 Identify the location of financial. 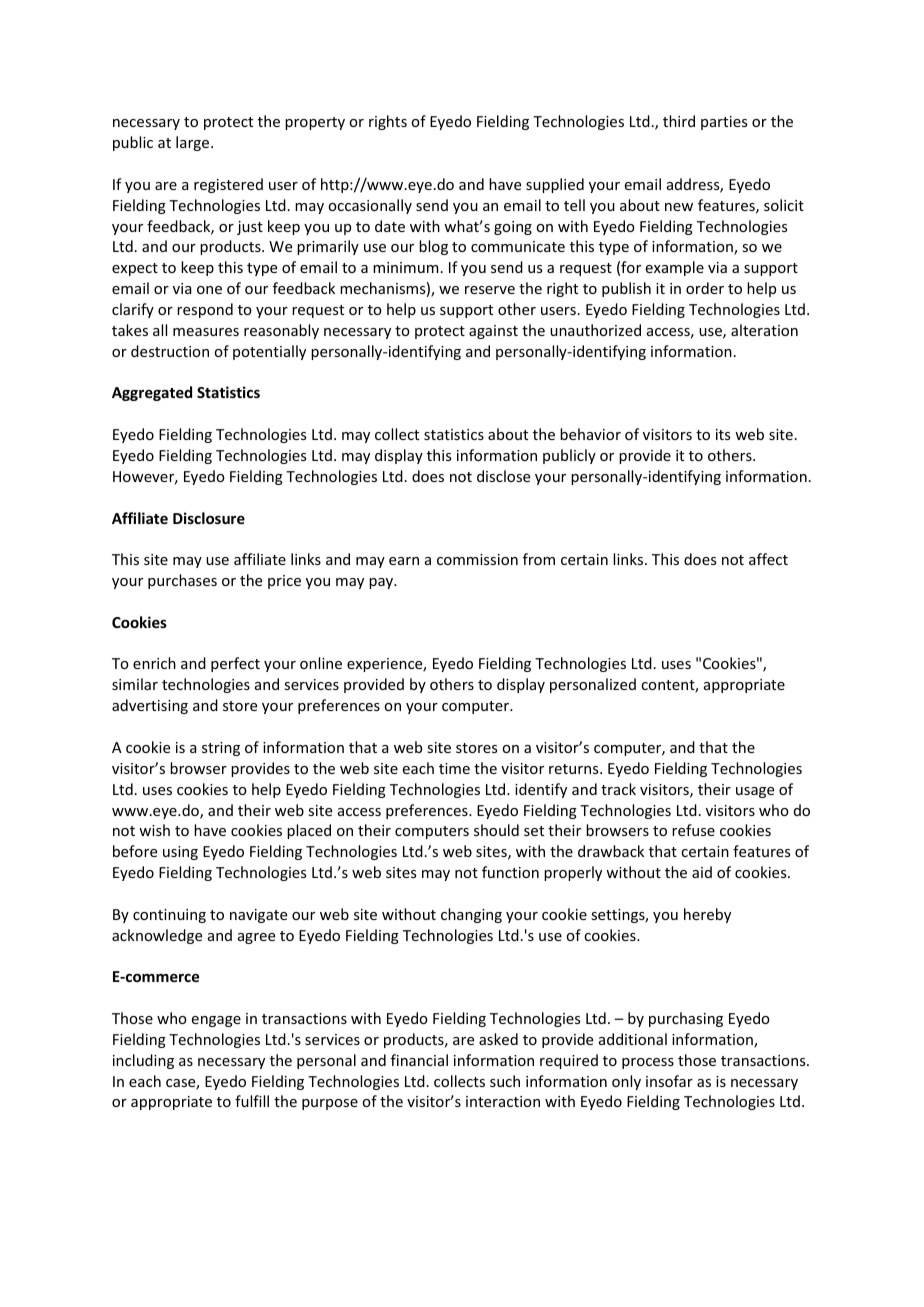
(419, 1060).
